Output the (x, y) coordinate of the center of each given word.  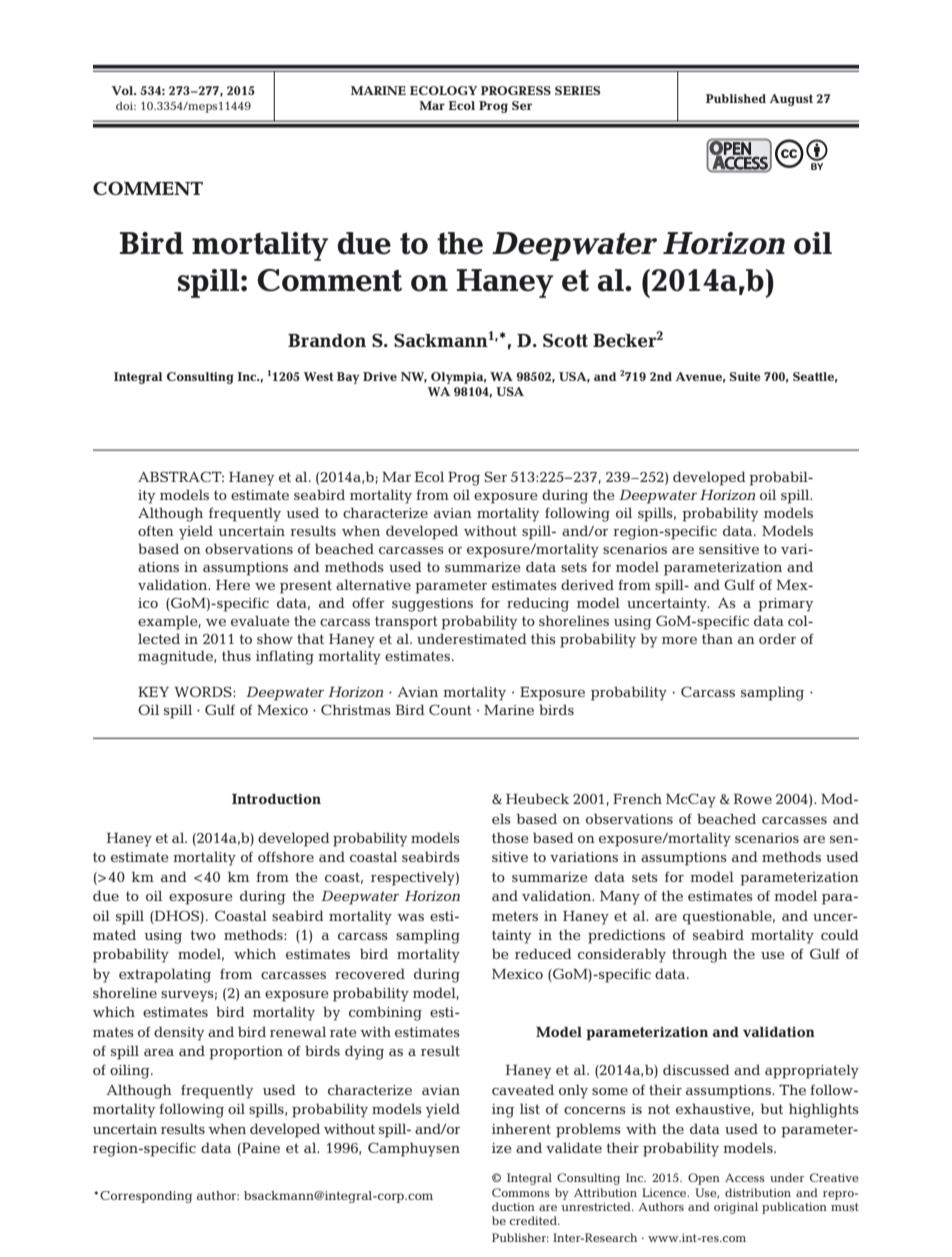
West (318, 376)
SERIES (578, 90)
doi (126, 105)
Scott (565, 340)
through (699, 955)
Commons (521, 1192)
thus (236, 655)
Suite (745, 376)
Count (450, 709)
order (777, 638)
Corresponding (146, 1197)
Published (736, 98)
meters (515, 916)
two (203, 935)
